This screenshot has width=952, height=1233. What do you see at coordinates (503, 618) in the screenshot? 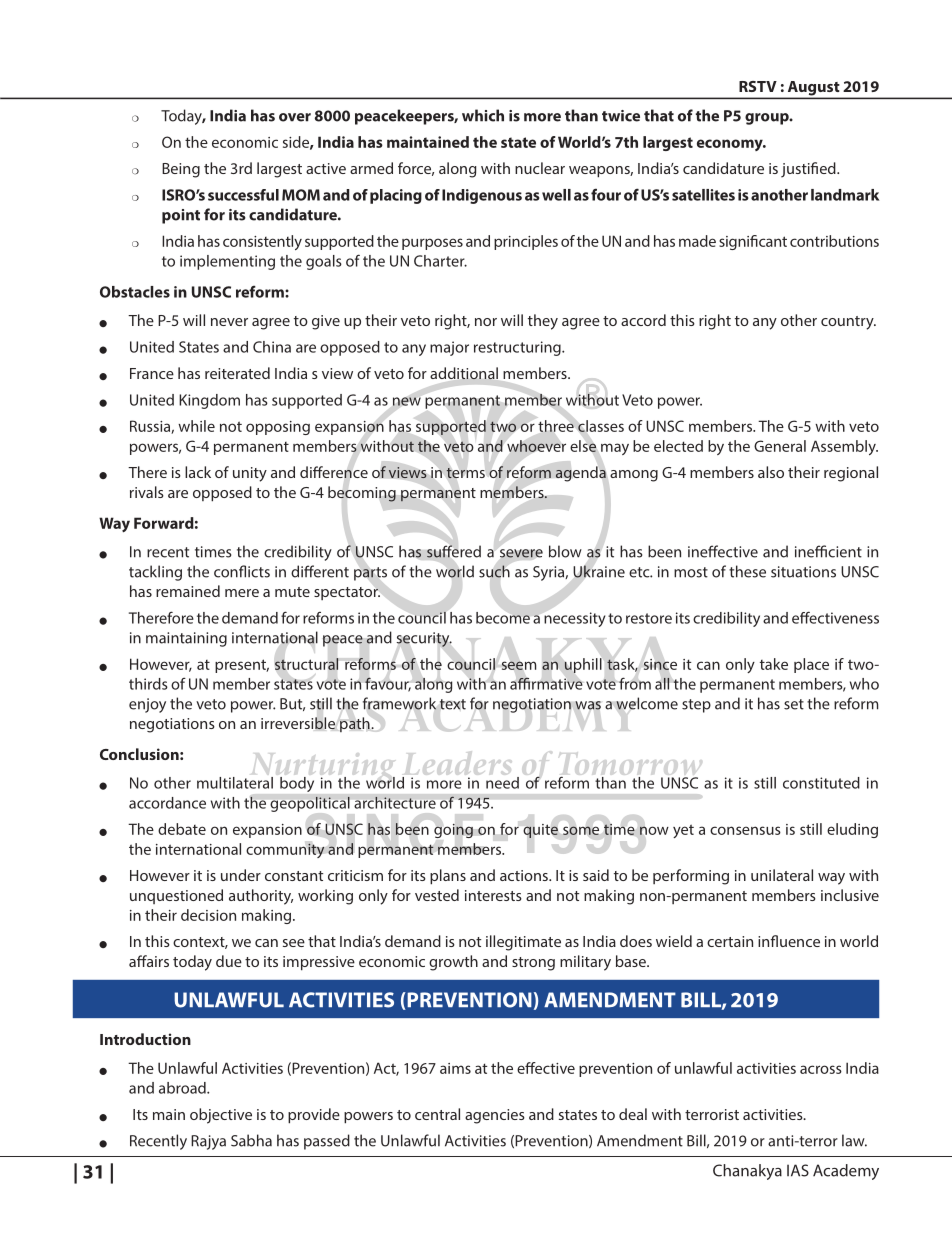
I see `become` at bounding box center [503, 618].
